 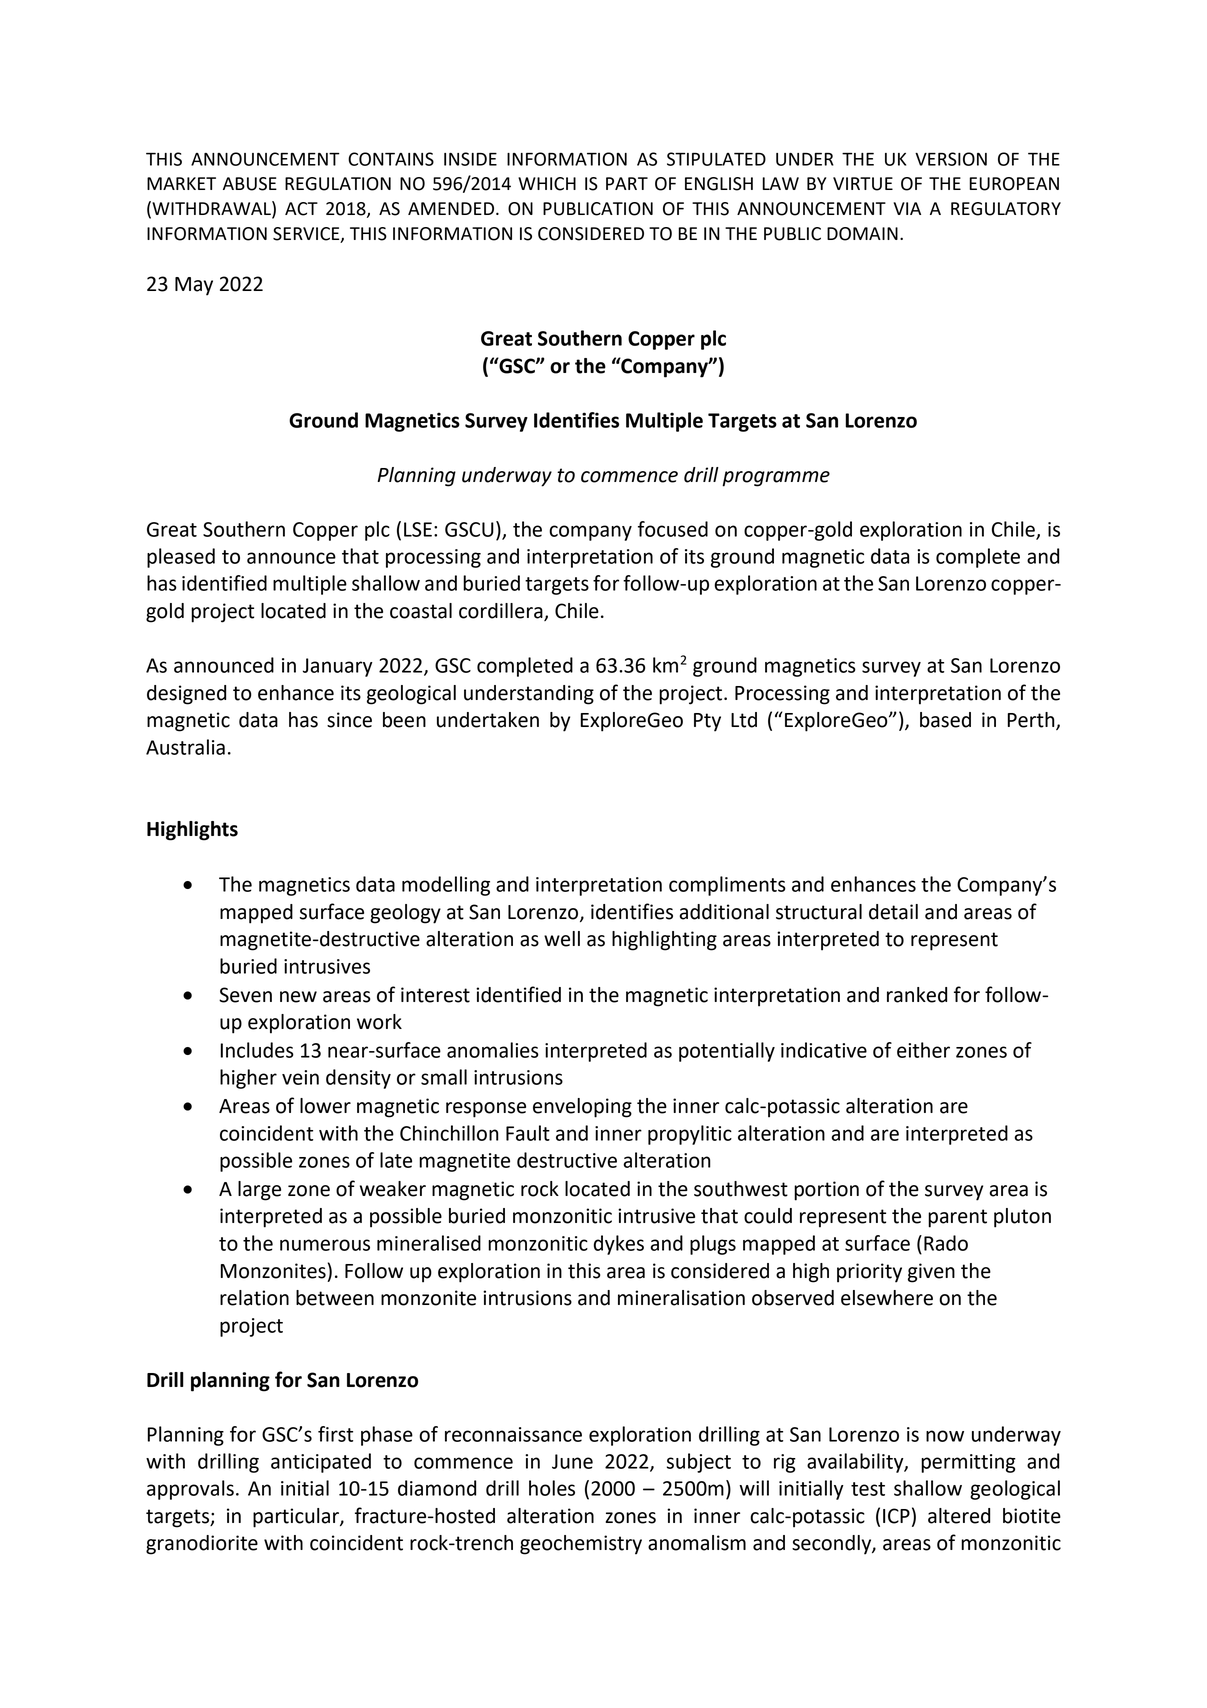 I want to click on enveloping, so click(x=582, y=1108).
